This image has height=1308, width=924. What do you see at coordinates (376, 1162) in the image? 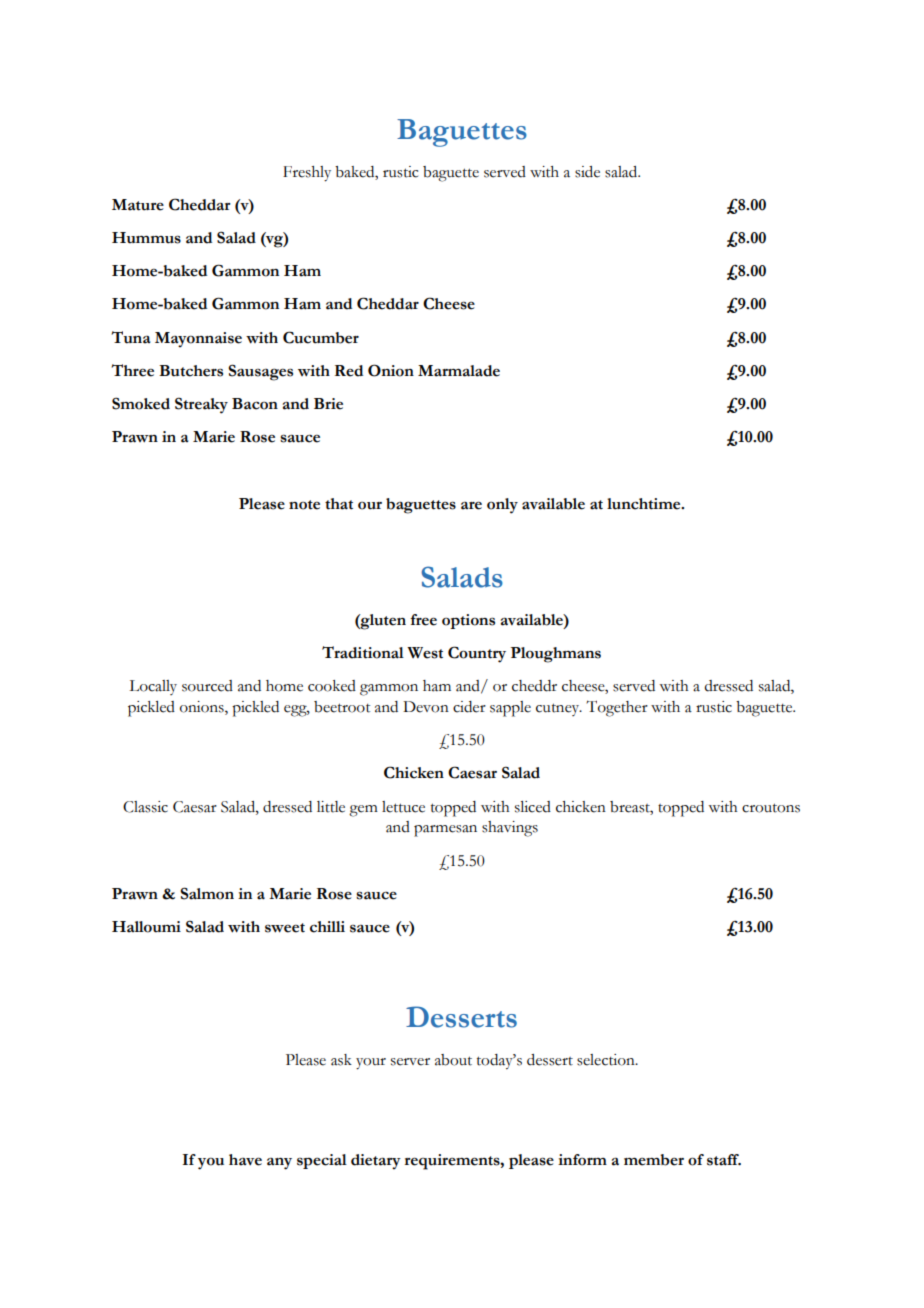
I see `dietary` at bounding box center [376, 1162].
